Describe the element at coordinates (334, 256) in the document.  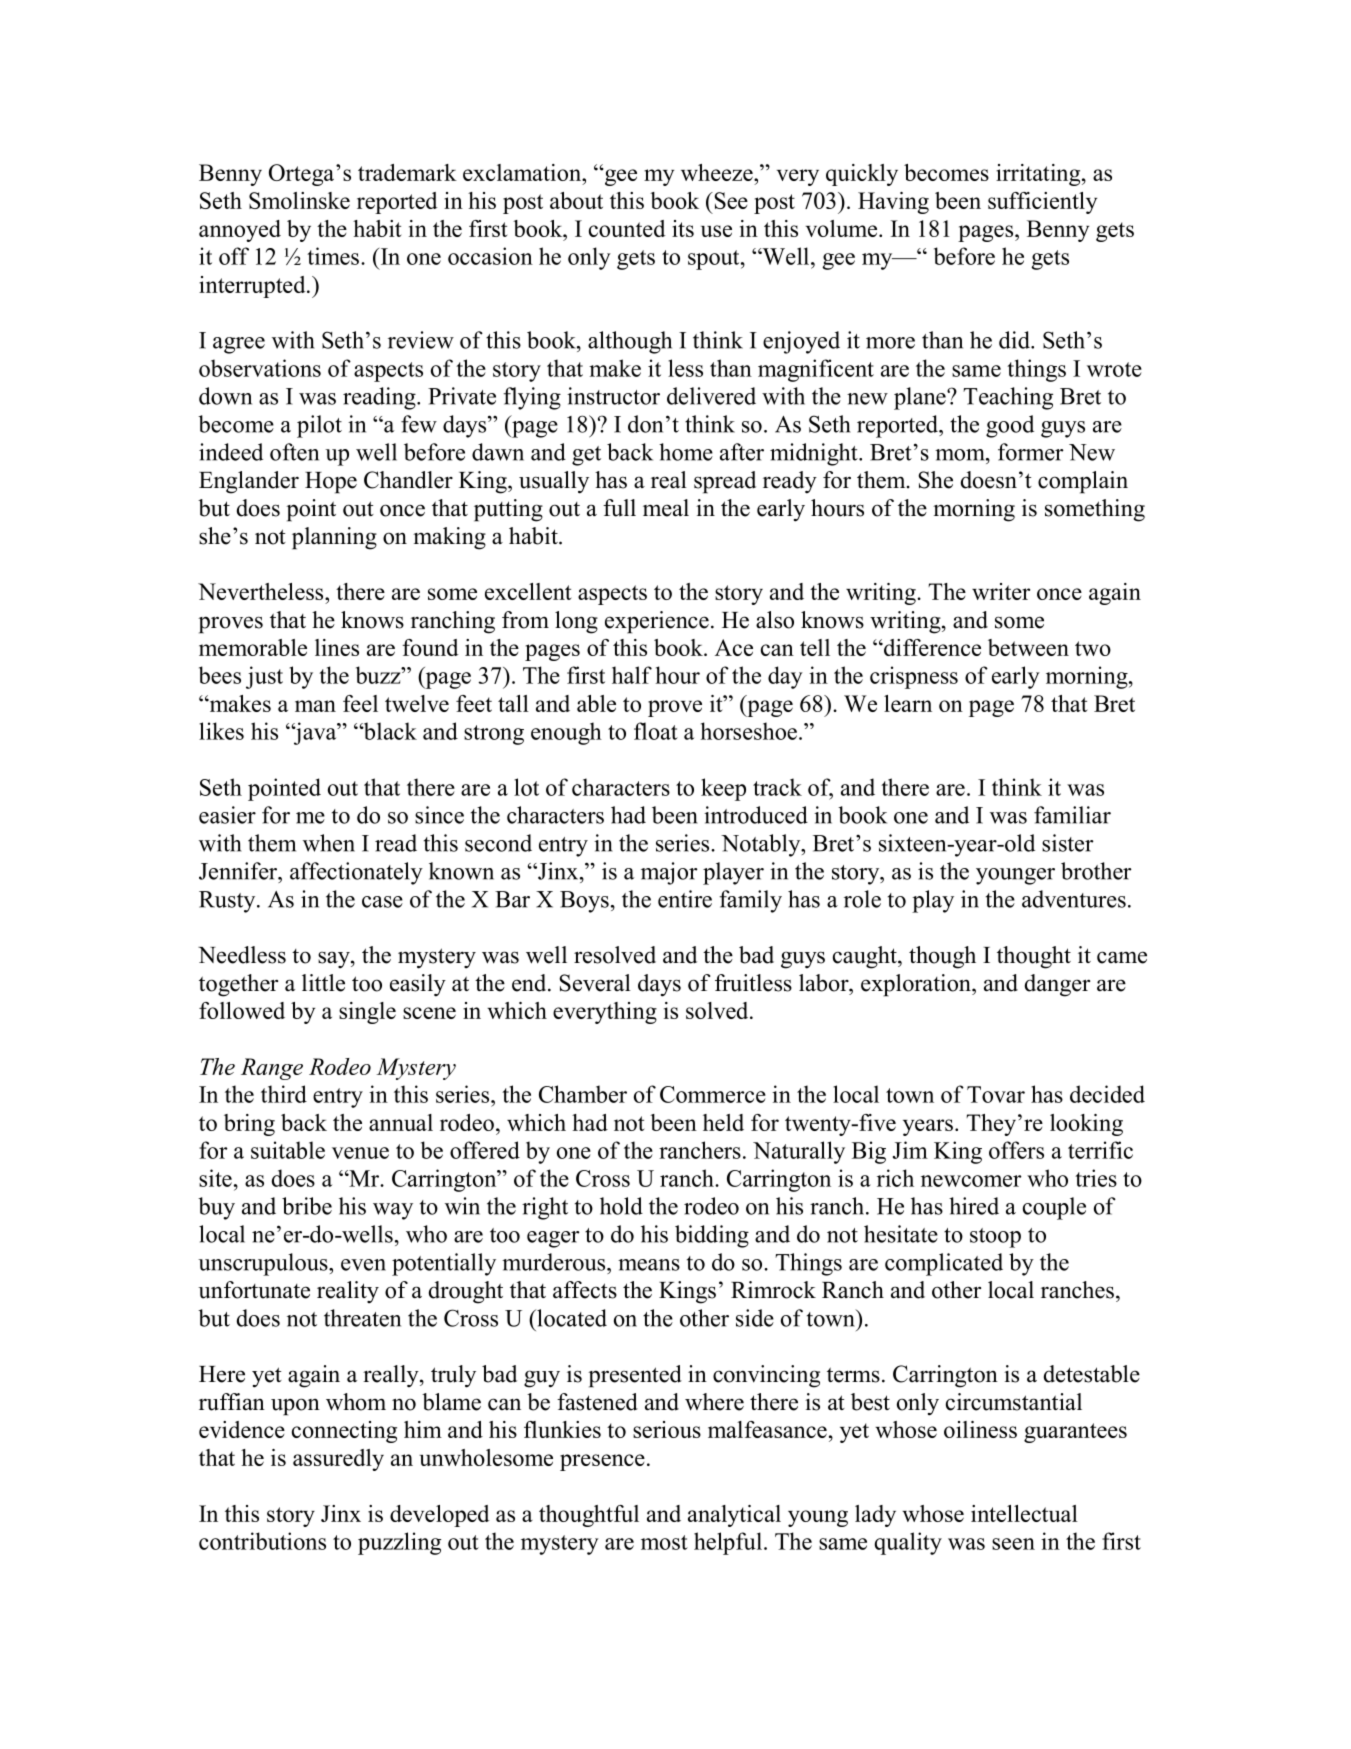
I see `times` at that location.
